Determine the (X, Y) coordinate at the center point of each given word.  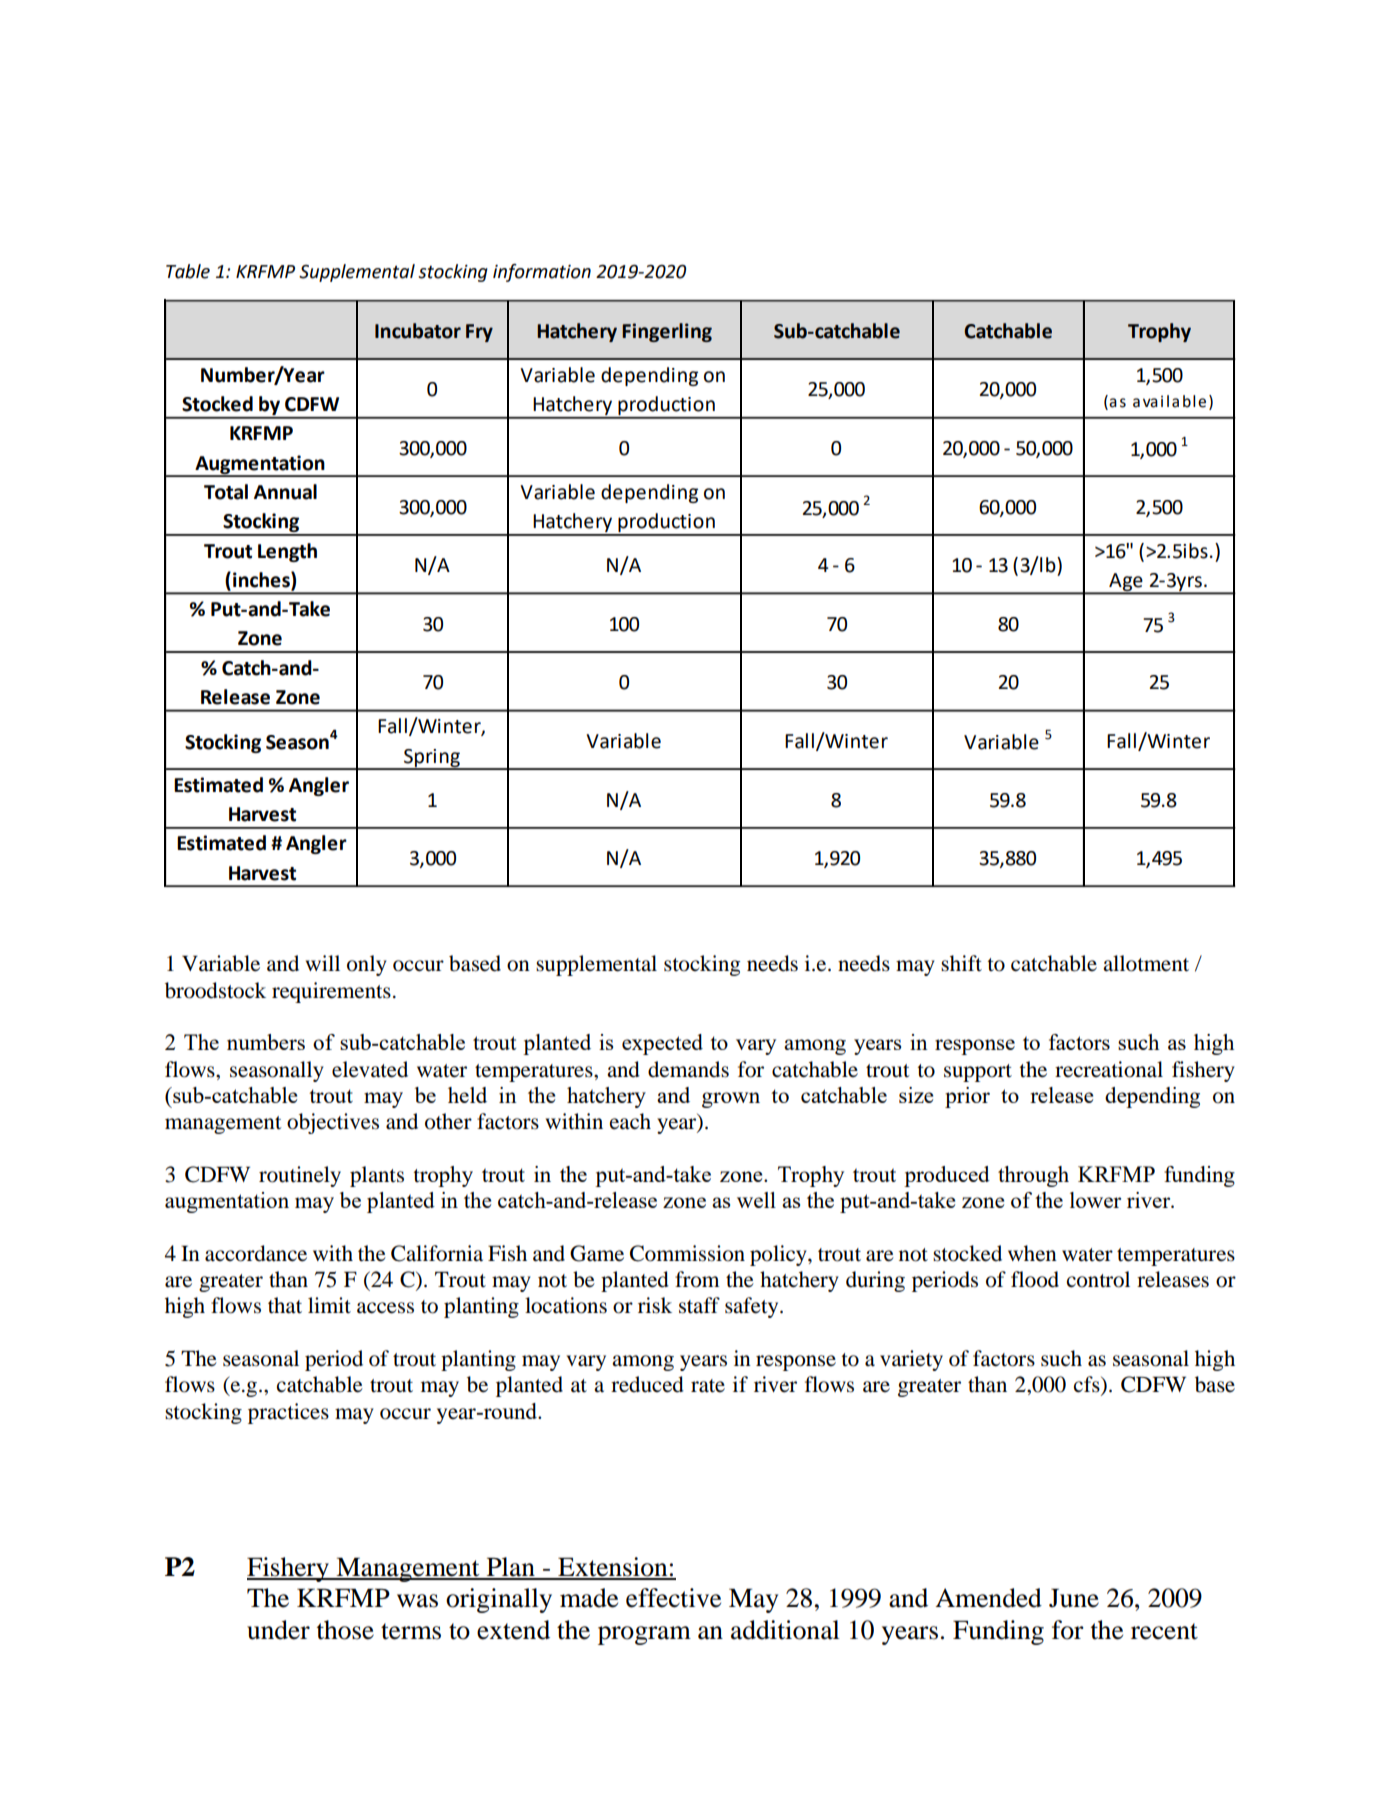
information (542, 273)
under (278, 1630)
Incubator (418, 331)
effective (673, 1598)
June (1074, 1598)
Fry (479, 333)
